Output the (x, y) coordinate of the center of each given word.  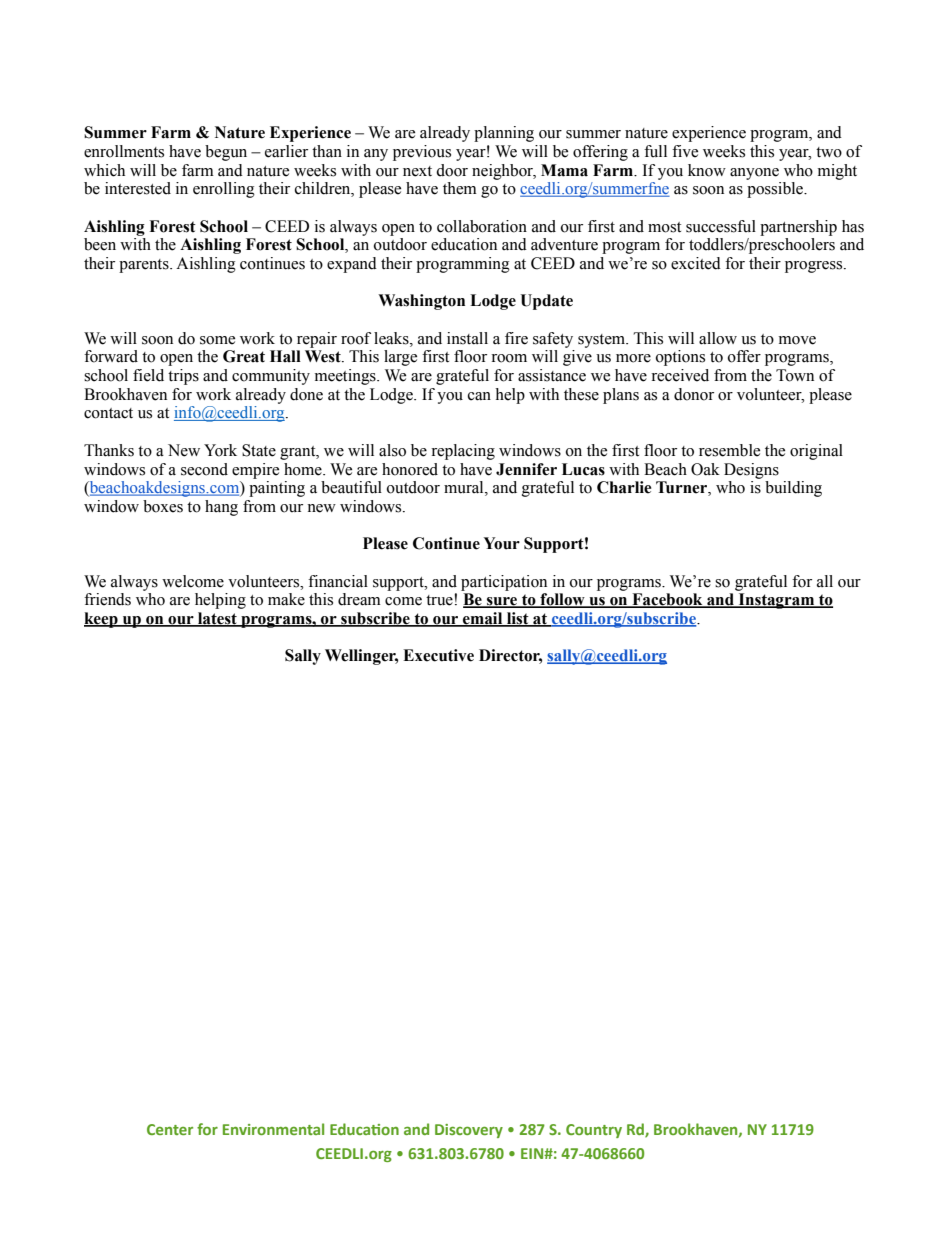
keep (102, 620)
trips (183, 377)
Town (795, 375)
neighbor (504, 172)
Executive (438, 655)
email (483, 619)
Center (170, 1129)
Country (594, 1131)
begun (226, 153)
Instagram (776, 601)
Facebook (667, 600)
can (479, 396)
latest (217, 619)
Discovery (469, 1131)
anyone (754, 174)
